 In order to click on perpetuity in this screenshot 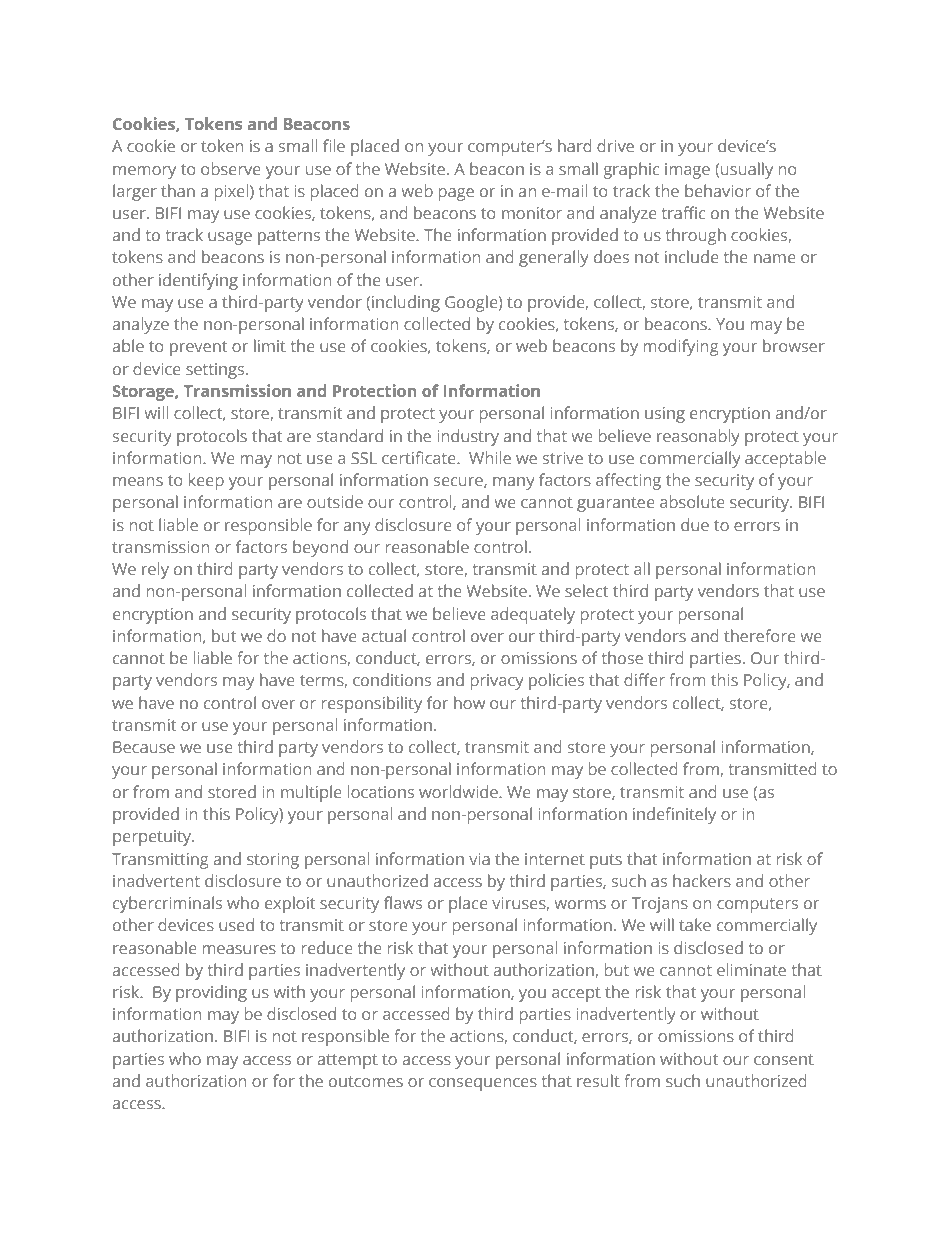, I will do `click(153, 838)`.
